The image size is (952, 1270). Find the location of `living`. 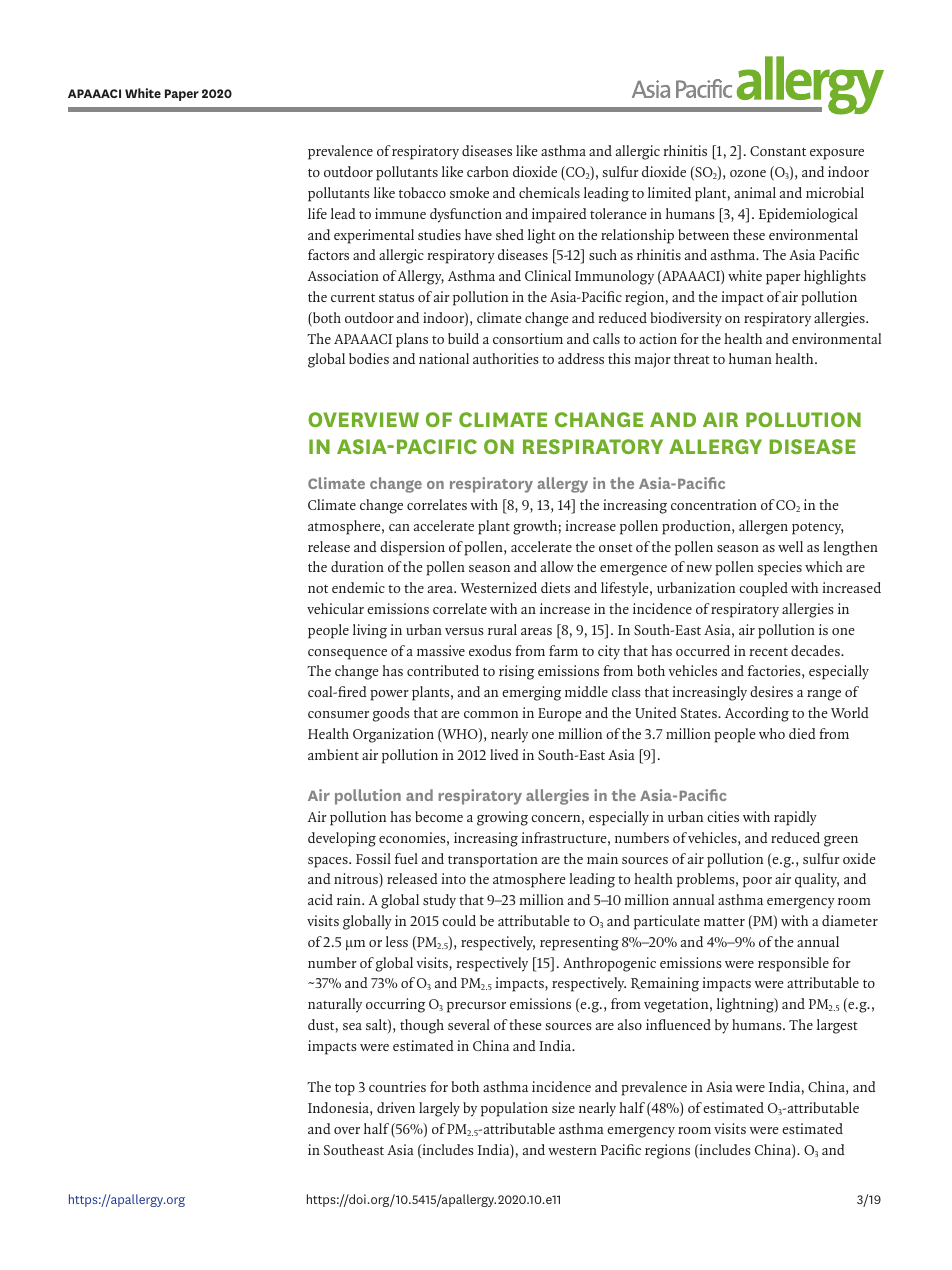

living is located at coordinates (370, 631).
